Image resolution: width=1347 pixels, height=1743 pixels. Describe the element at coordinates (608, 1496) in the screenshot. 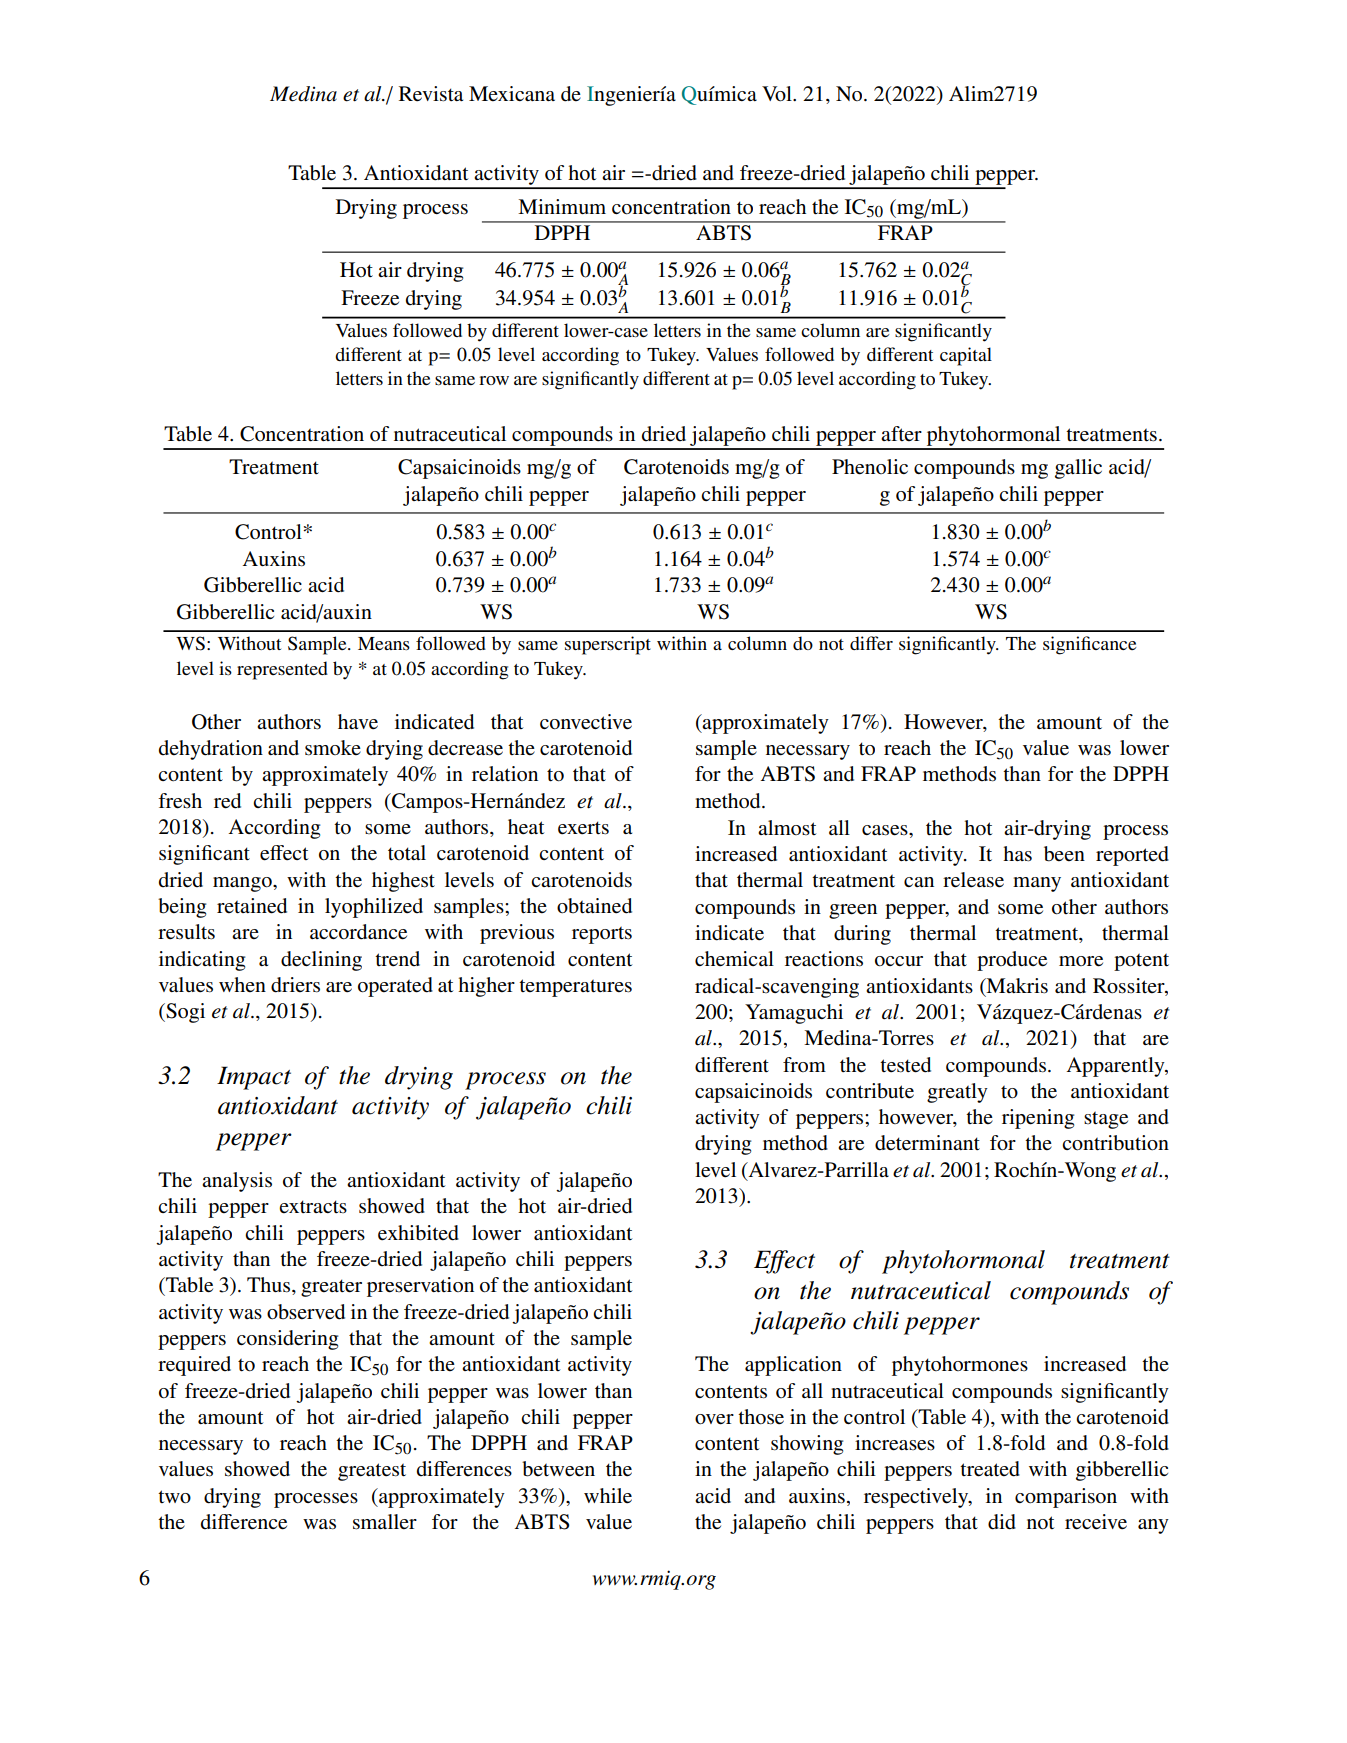

I see `while` at that location.
